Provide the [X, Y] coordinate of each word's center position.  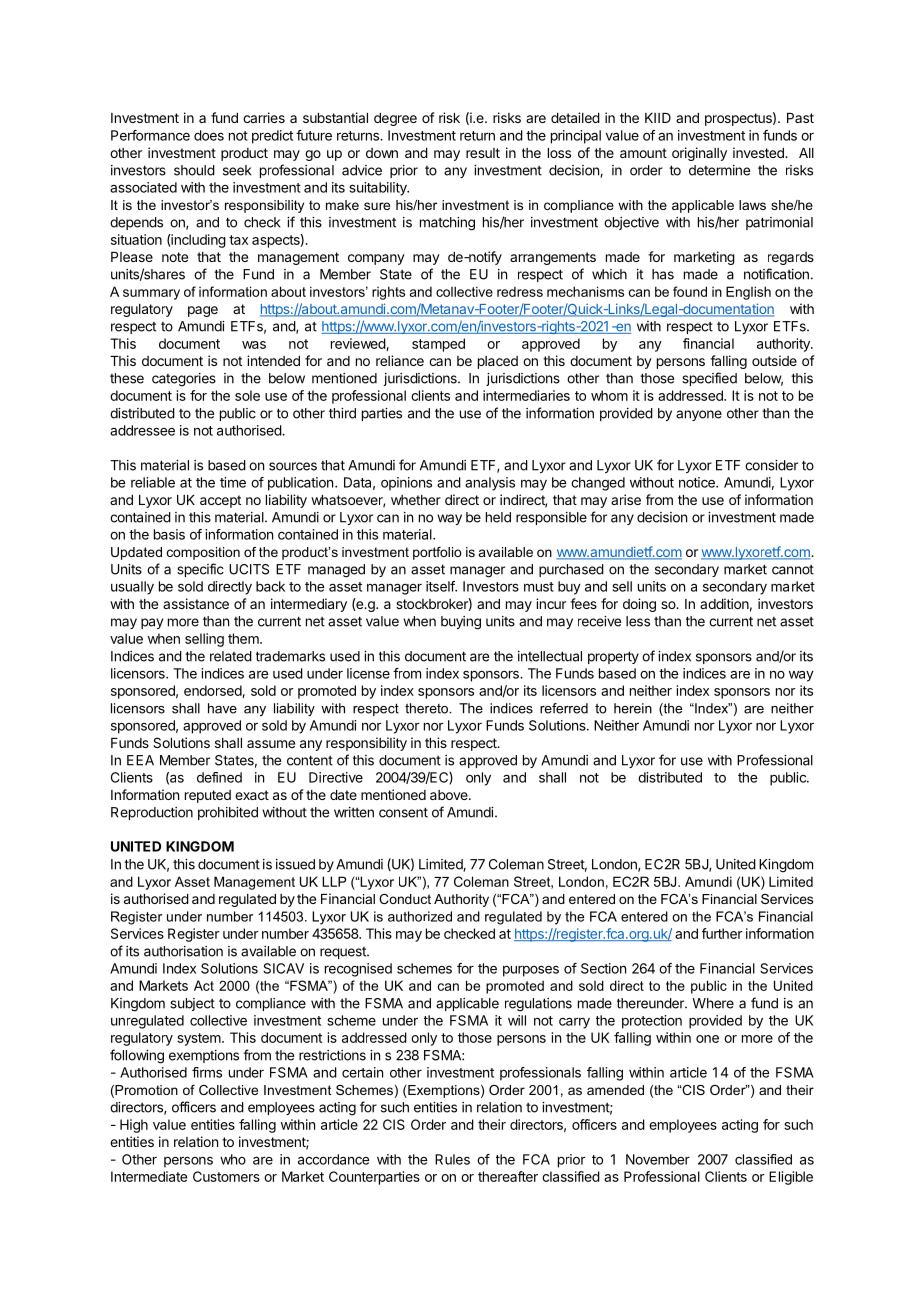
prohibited [228, 813]
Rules [452, 1159]
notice [698, 482]
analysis [490, 484]
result [483, 153]
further [722, 933]
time [233, 482]
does [209, 135]
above [450, 795]
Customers [226, 1176]
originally [699, 154]
